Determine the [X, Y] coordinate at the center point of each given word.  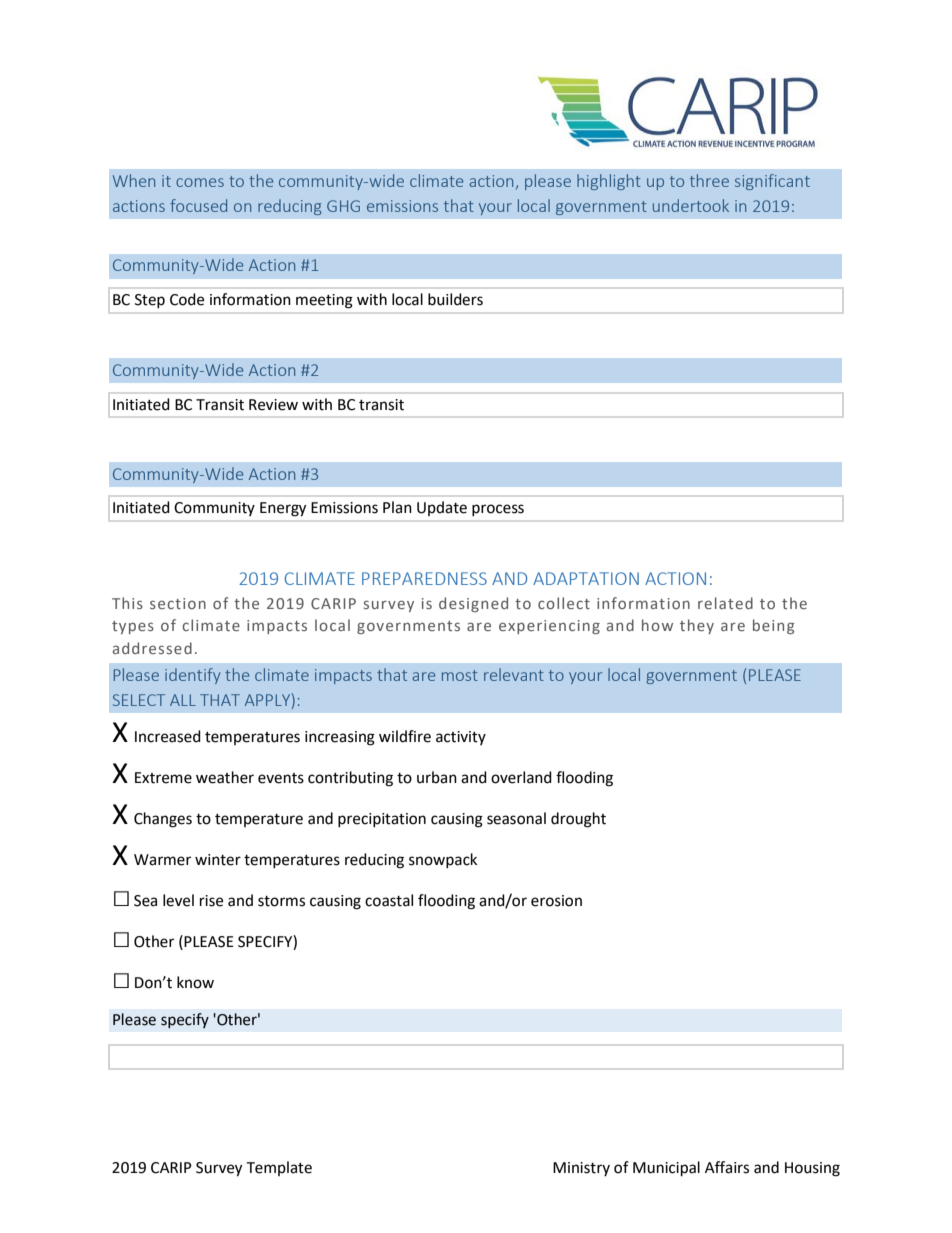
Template [279, 1168]
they [697, 626]
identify [193, 676]
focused [198, 205]
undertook [691, 205]
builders [455, 299]
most [460, 675]
